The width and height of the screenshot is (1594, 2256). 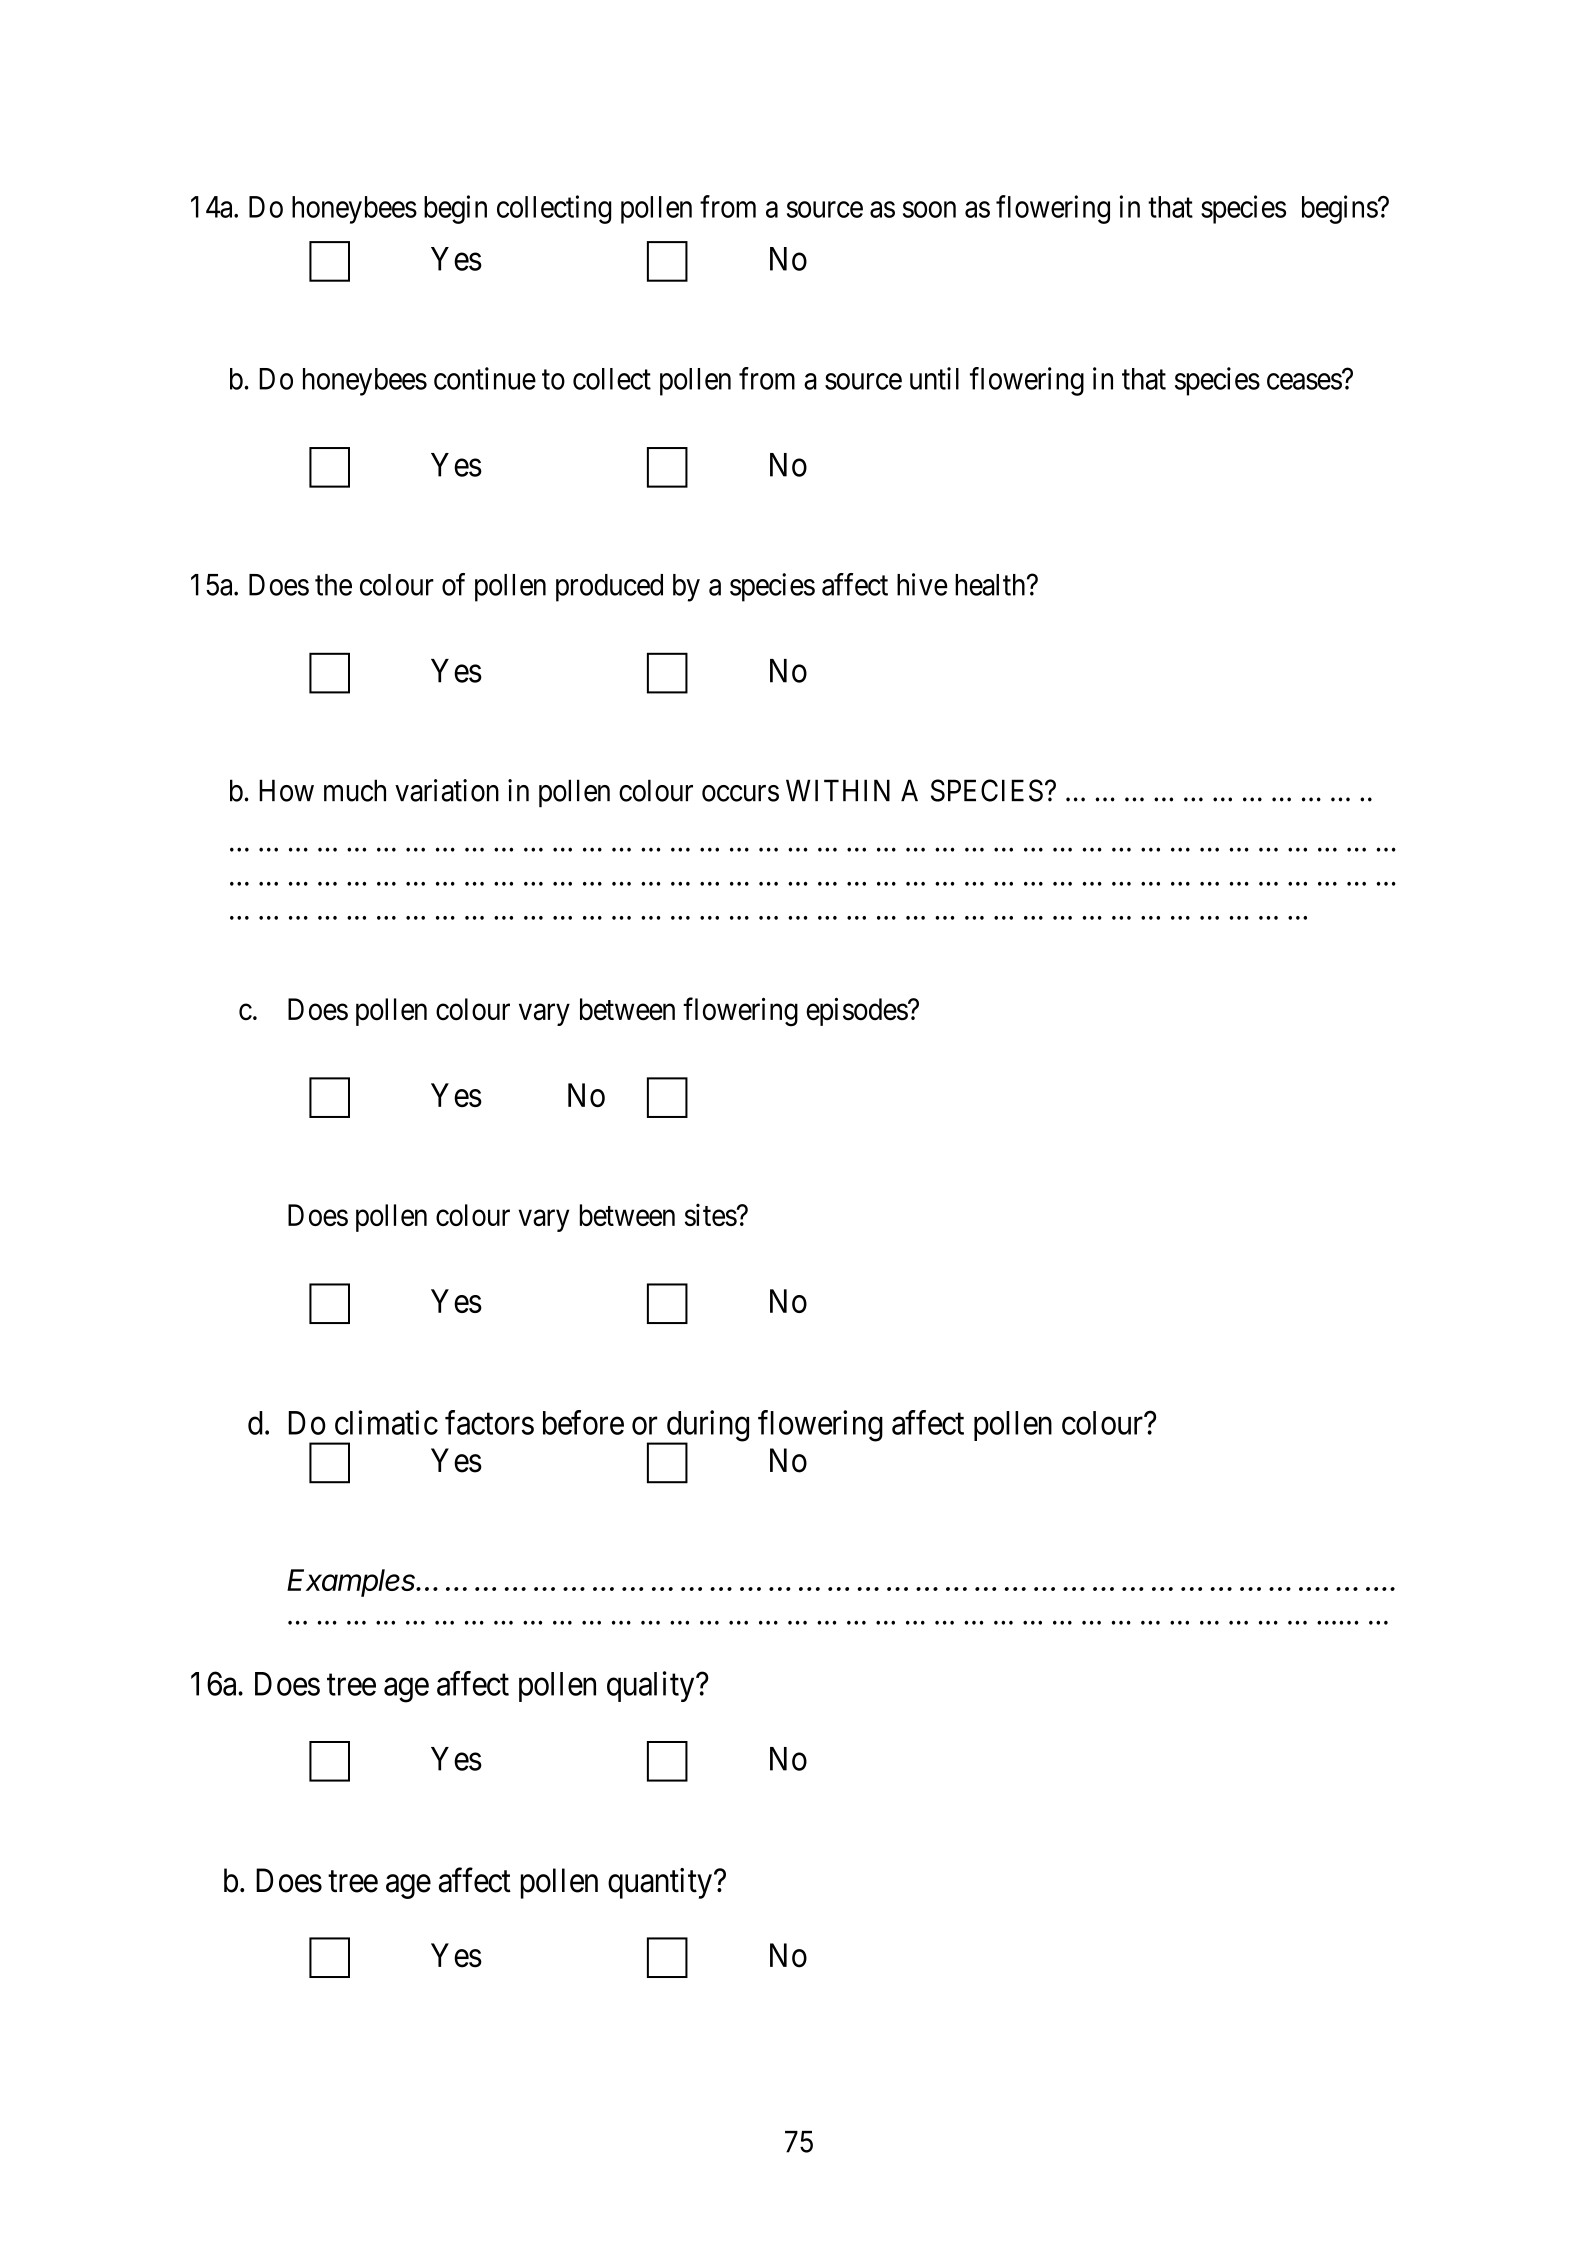 I want to click on WITHIN, so click(x=838, y=790).
